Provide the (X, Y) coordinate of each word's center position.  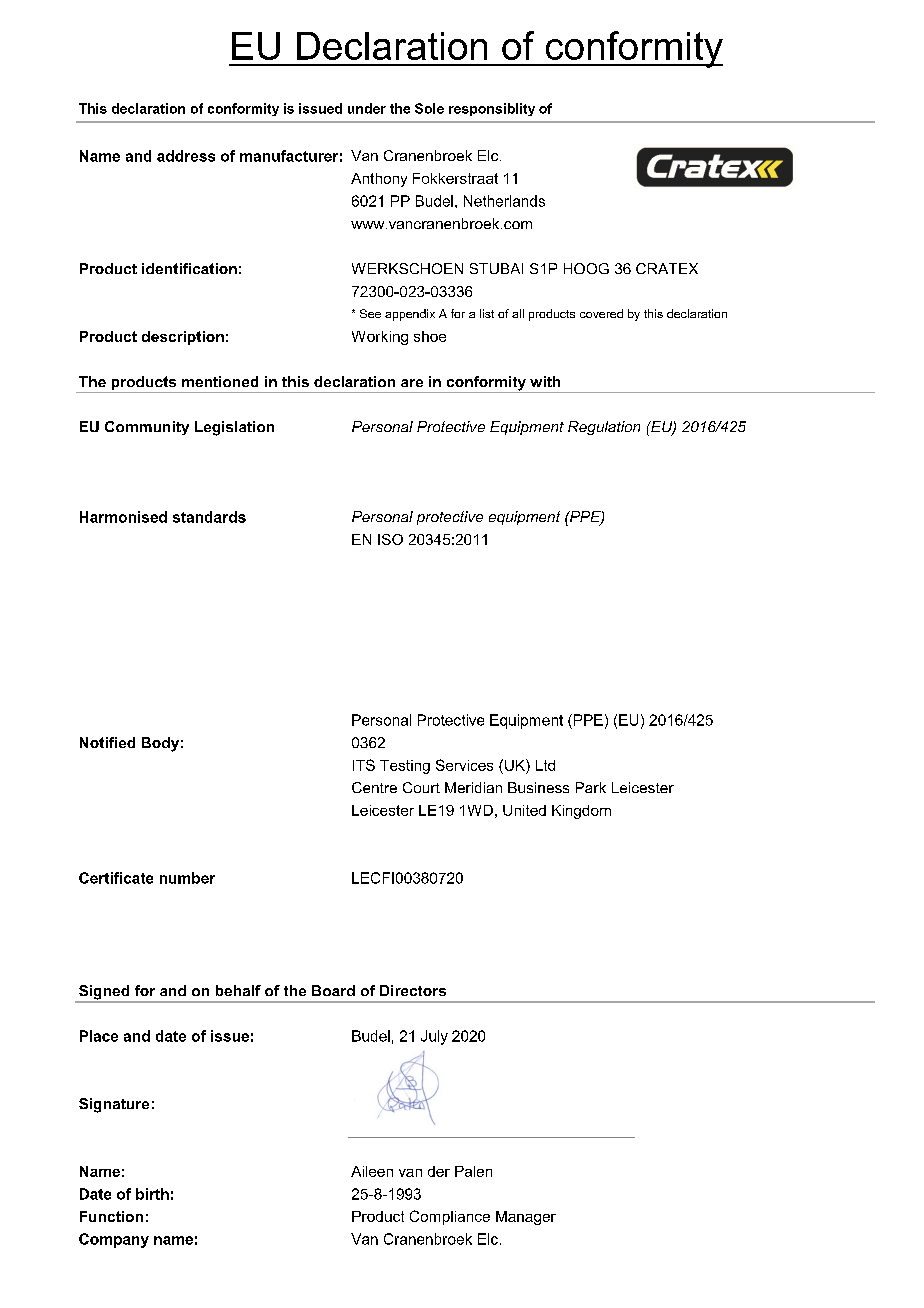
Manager (526, 1218)
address (186, 156)
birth (152, 1194)
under (367, 108)
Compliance (450, 1217)
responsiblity (492, 109)
